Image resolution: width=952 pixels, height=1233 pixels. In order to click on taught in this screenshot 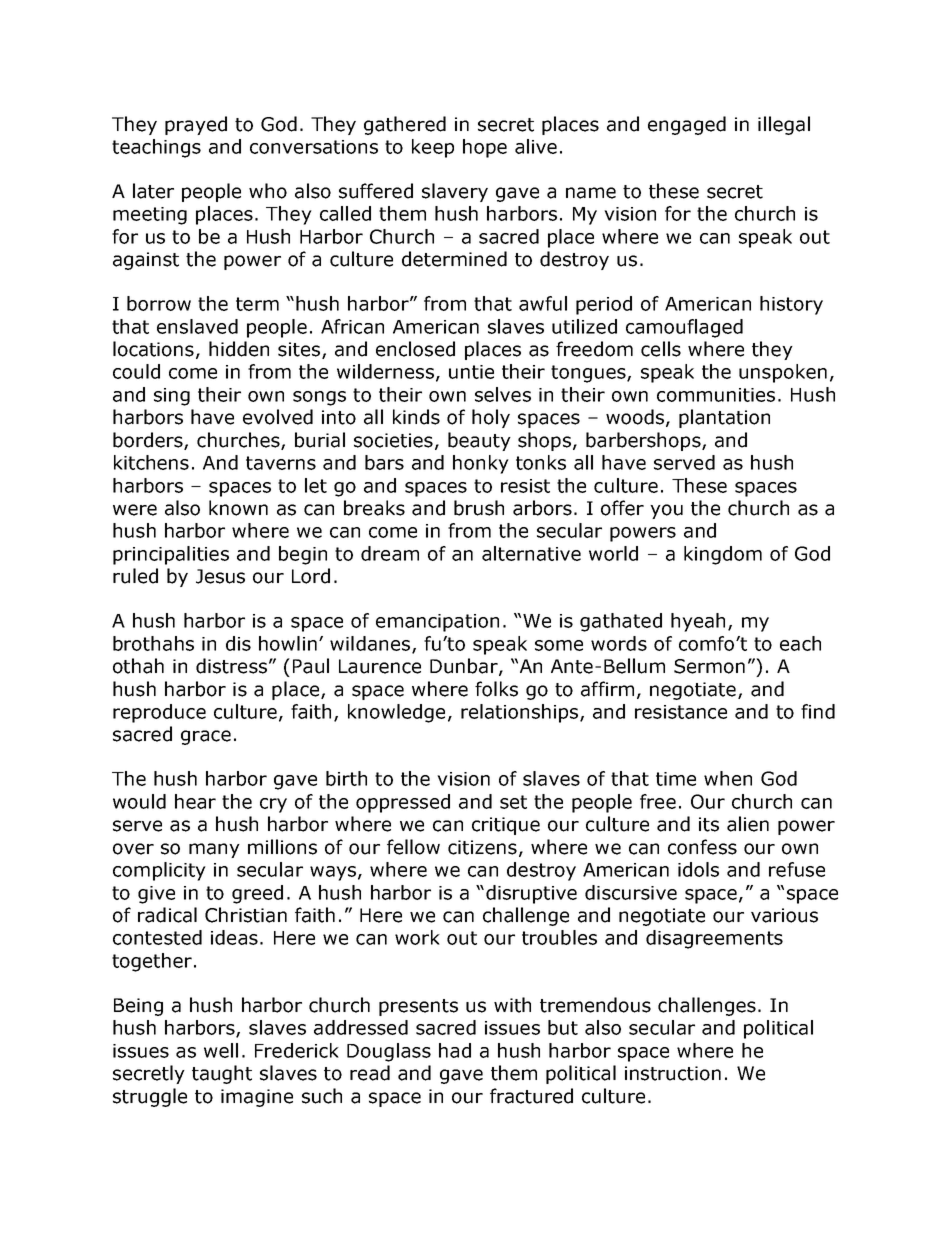, I will do `click(222, 1074)`.
